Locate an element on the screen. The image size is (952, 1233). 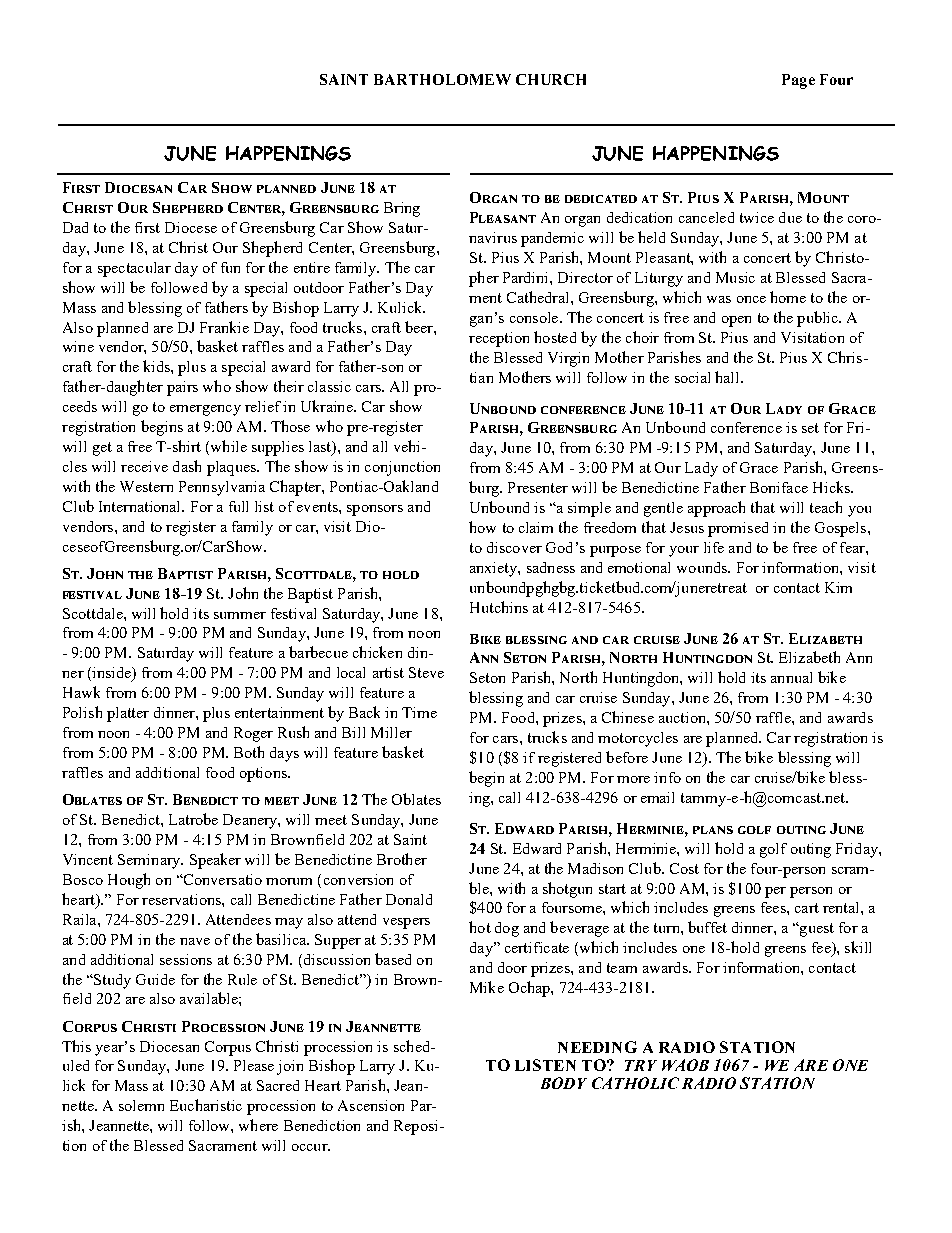
Diocese is located at coordinates (191, 227).
